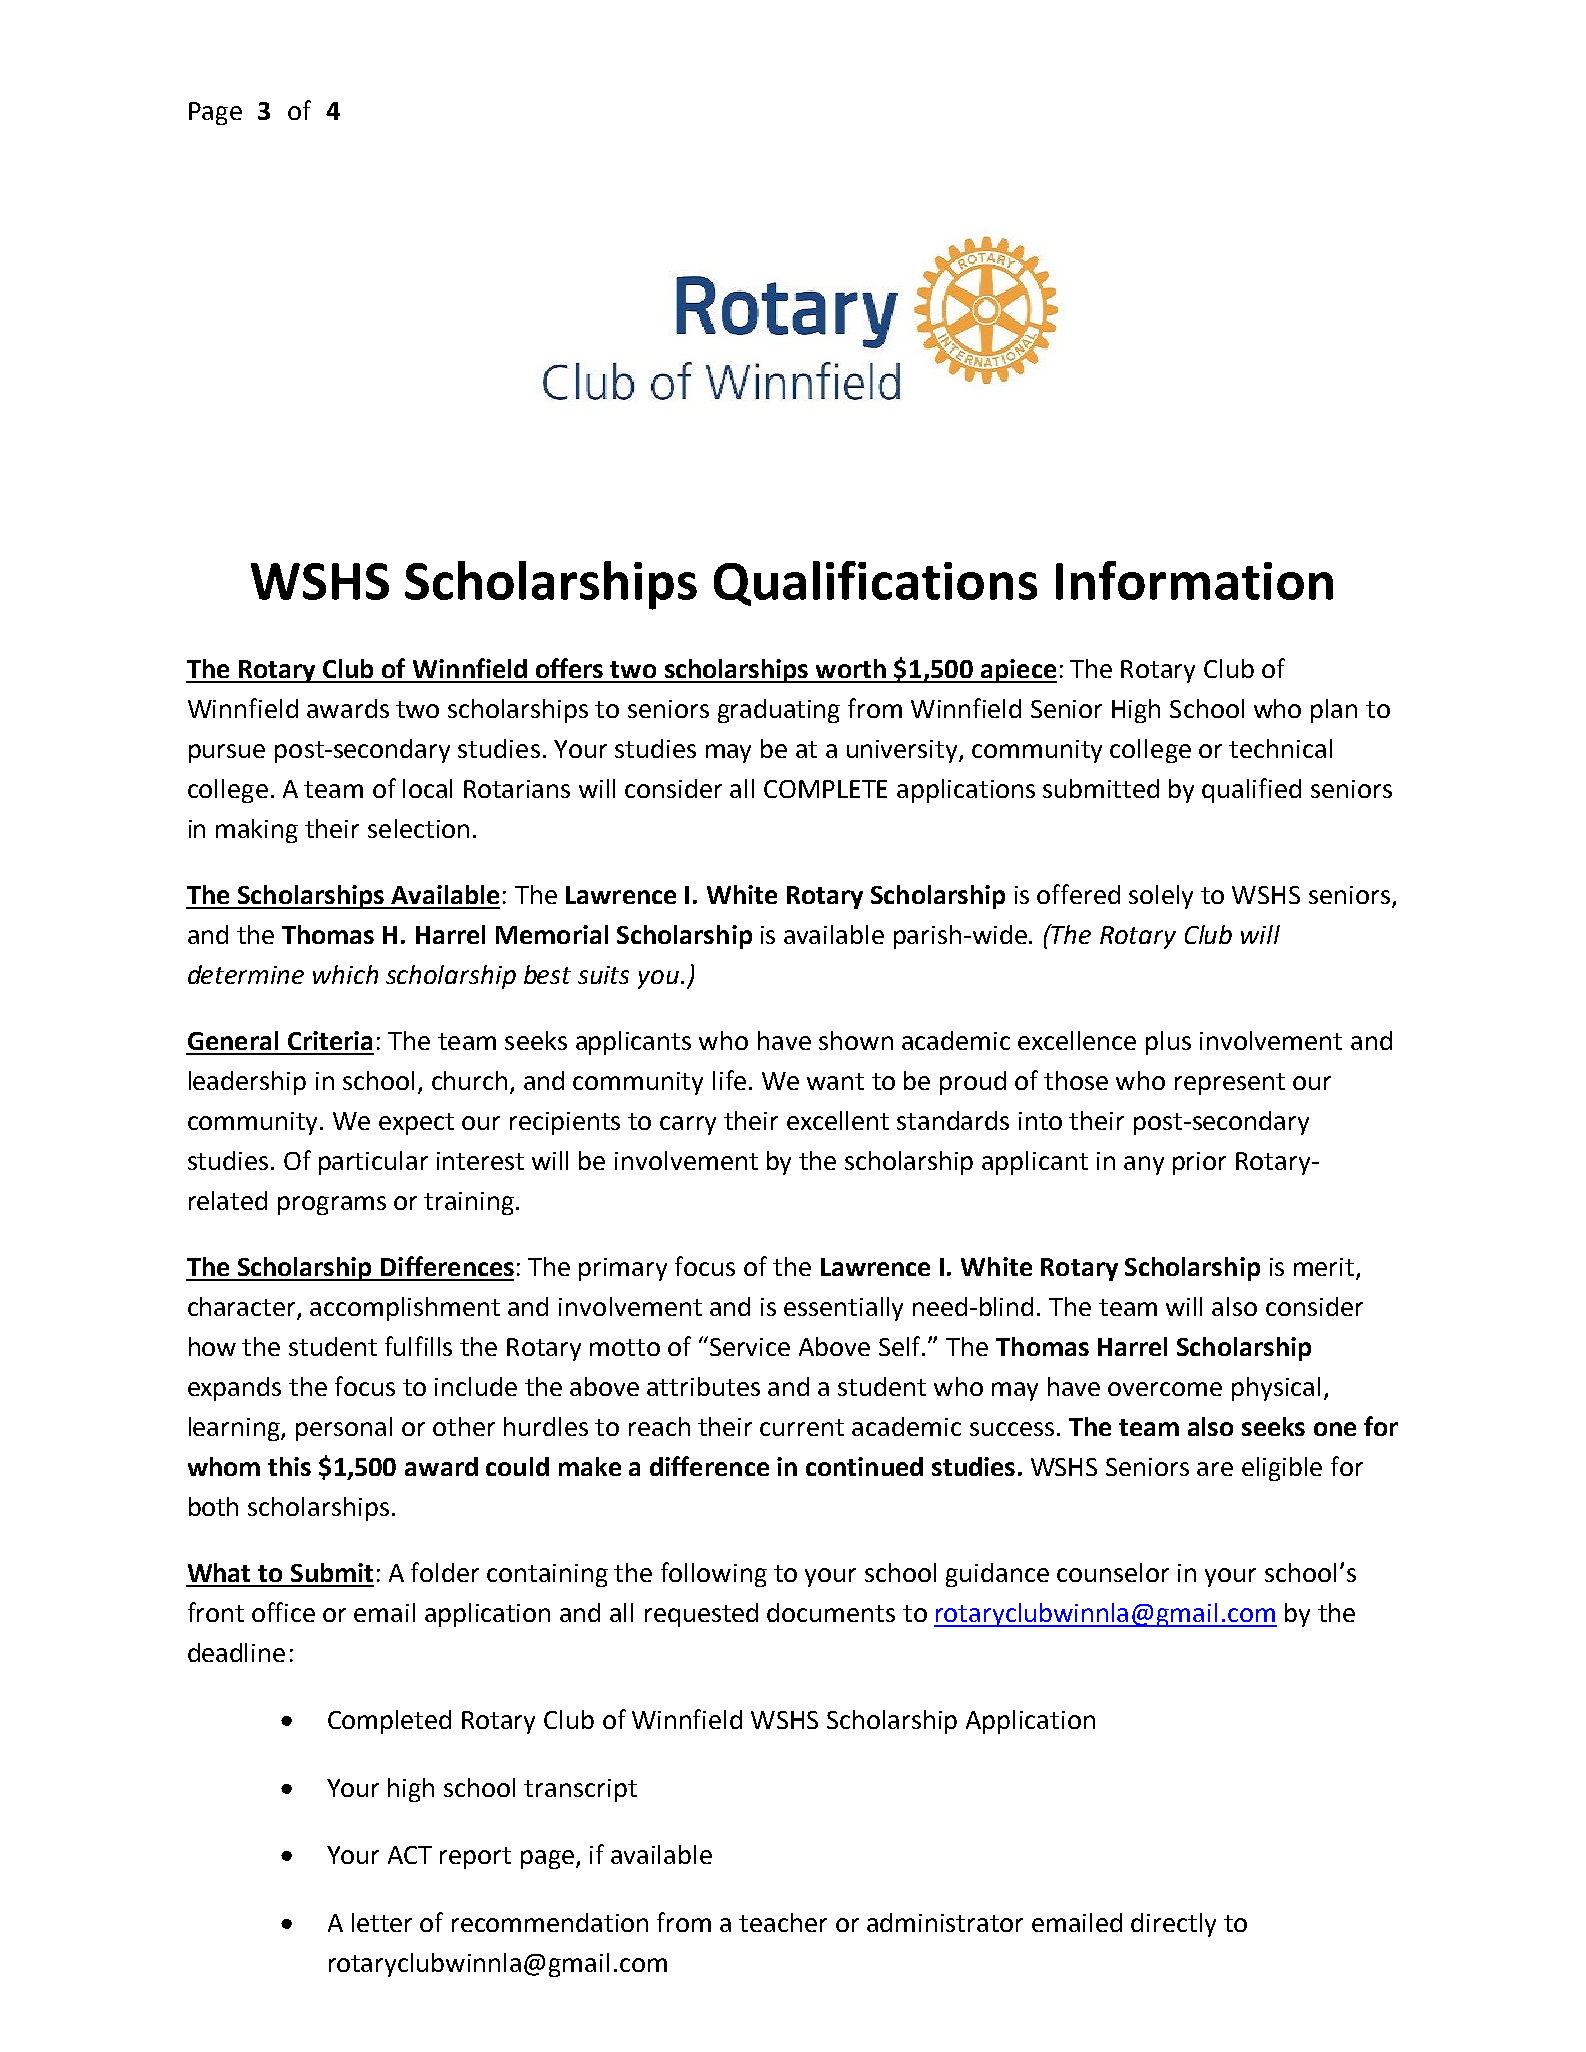 This screenshot has width=1586, height=2052. Describe the element at coordinates (875, 583) in the screenshot. I see `Qualifications` at that location.
